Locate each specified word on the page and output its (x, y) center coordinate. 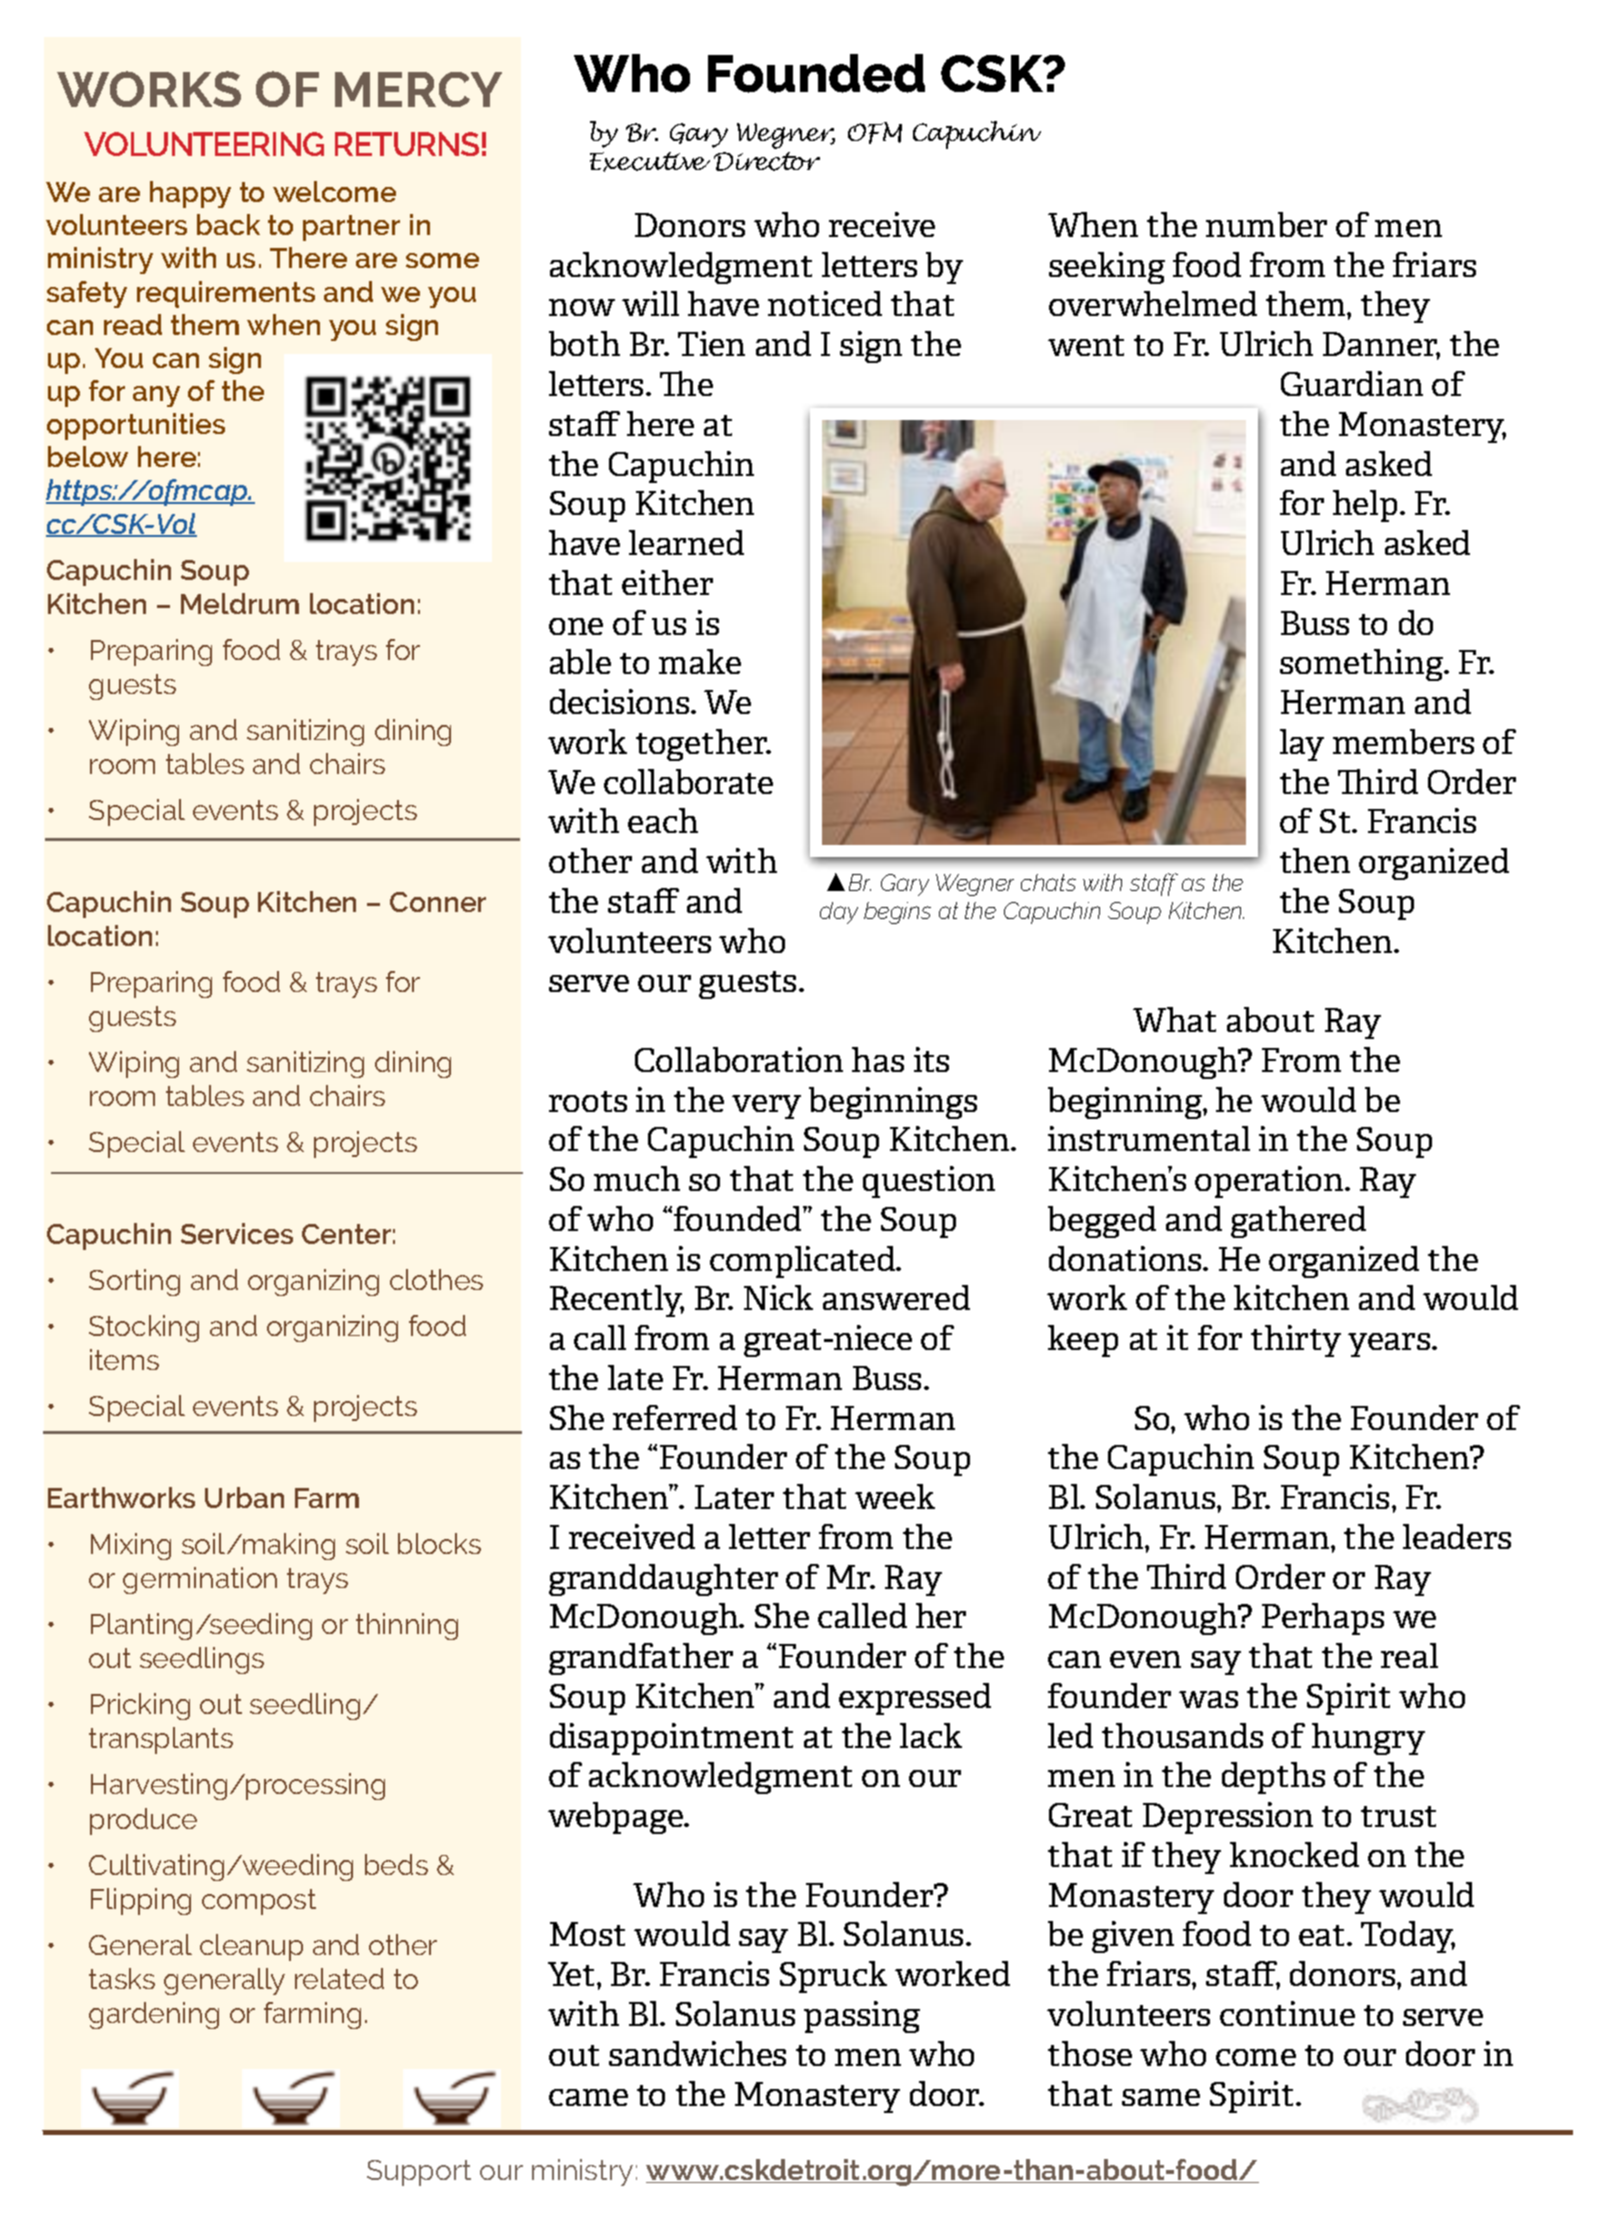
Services (237, 1233)
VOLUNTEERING (204, 144)
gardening (154, 2015)
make (700, 661)
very (766, 1107)
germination (200, 1580)
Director (767, 161)
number (1266, 224)
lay (1302, 745)
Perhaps (1323, 1619)
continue (1287, 2013)
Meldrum (240, 603)
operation (1270, 1182)
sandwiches (697, 2053)
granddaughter (663, 1580)
